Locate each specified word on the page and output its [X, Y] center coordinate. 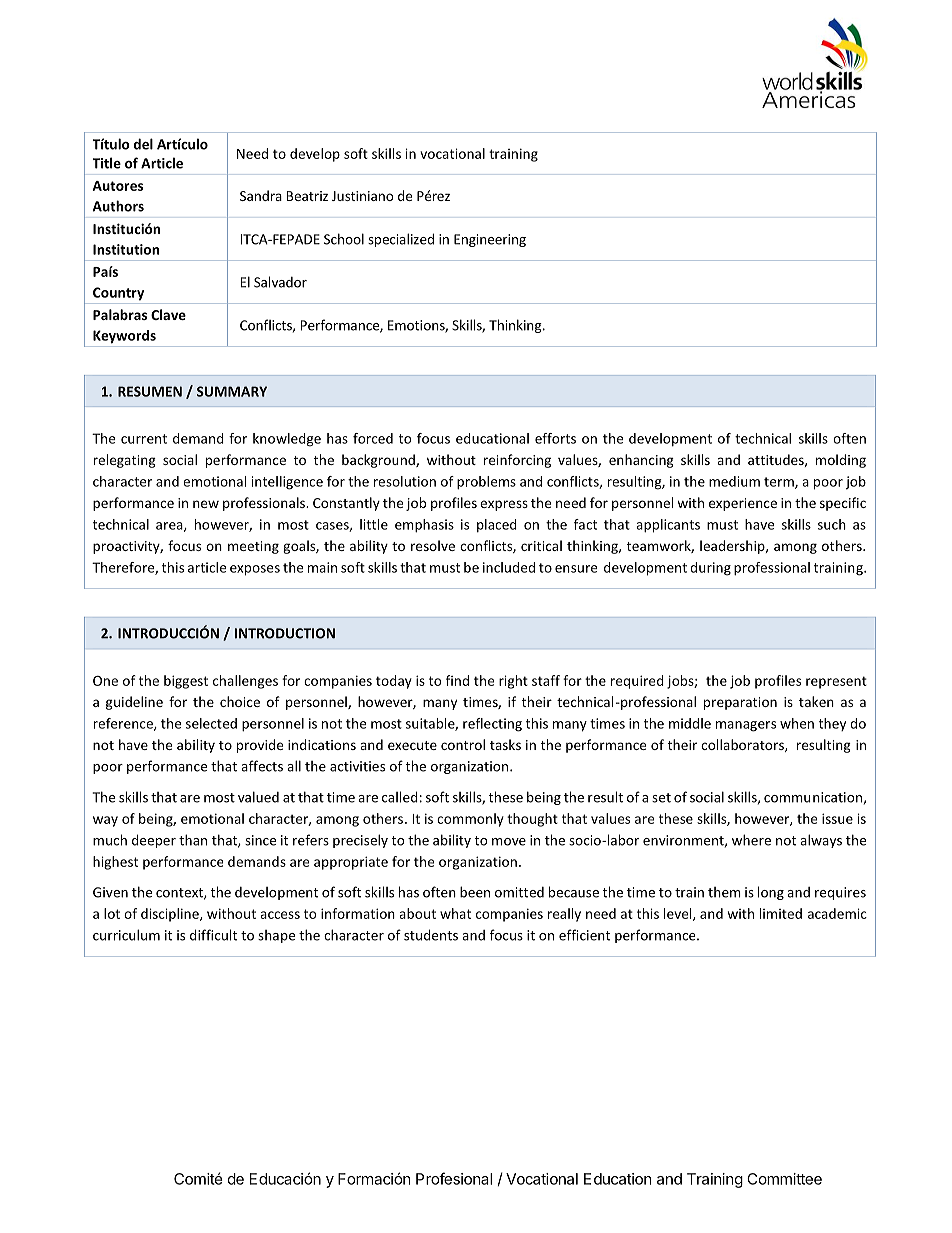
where [751, 840]
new [206, 504]
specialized [401, 240]
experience [743, 504]
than [193, 840]
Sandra [261, 195]
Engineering [490, 240]
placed [497, 525]
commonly [470, 820]
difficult [213, 935]
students [431, 935]
